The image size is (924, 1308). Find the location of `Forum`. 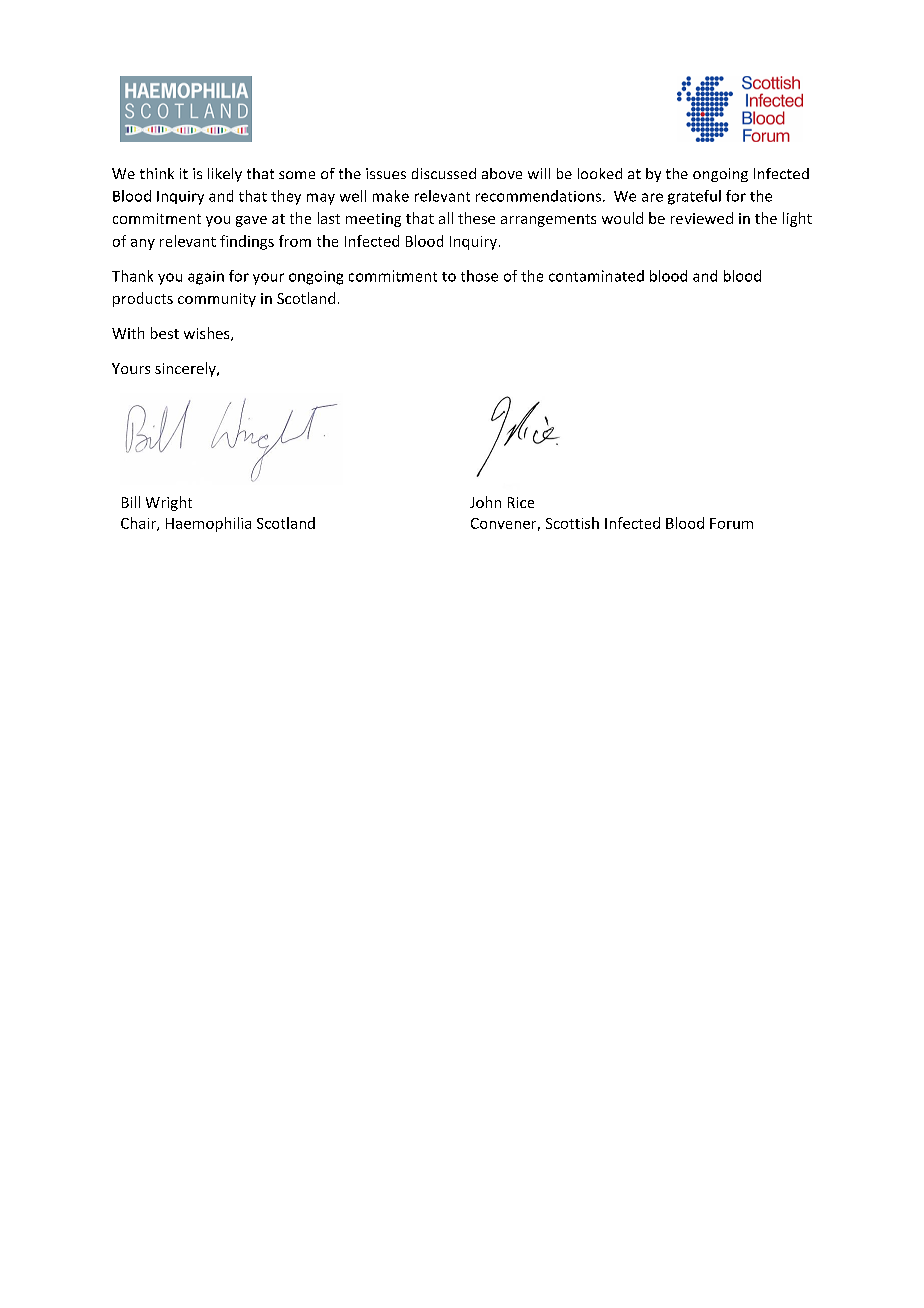

Forum is located at coordinates (731, 523).
